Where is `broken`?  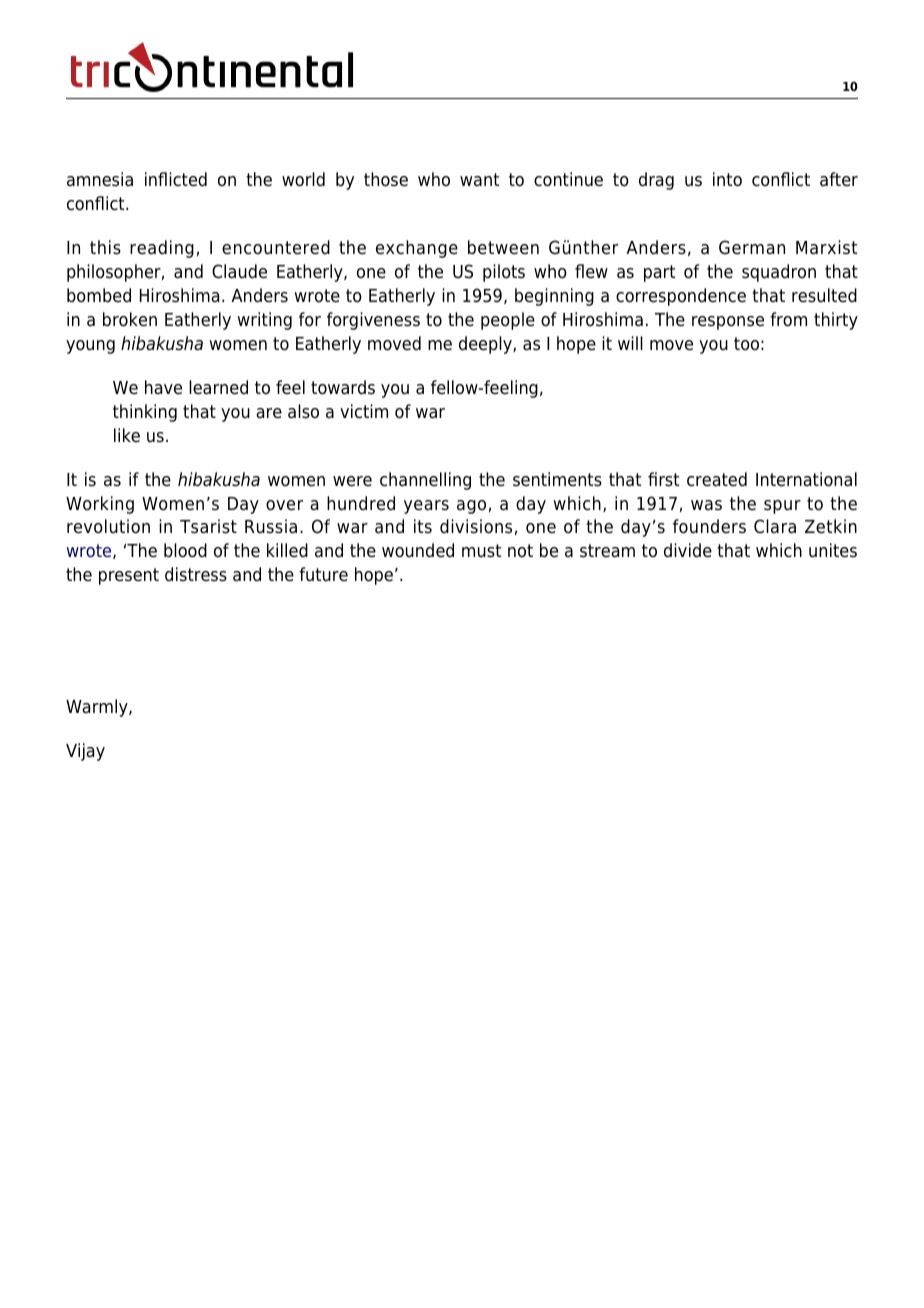 broken is located at coordinates (130, 319).
